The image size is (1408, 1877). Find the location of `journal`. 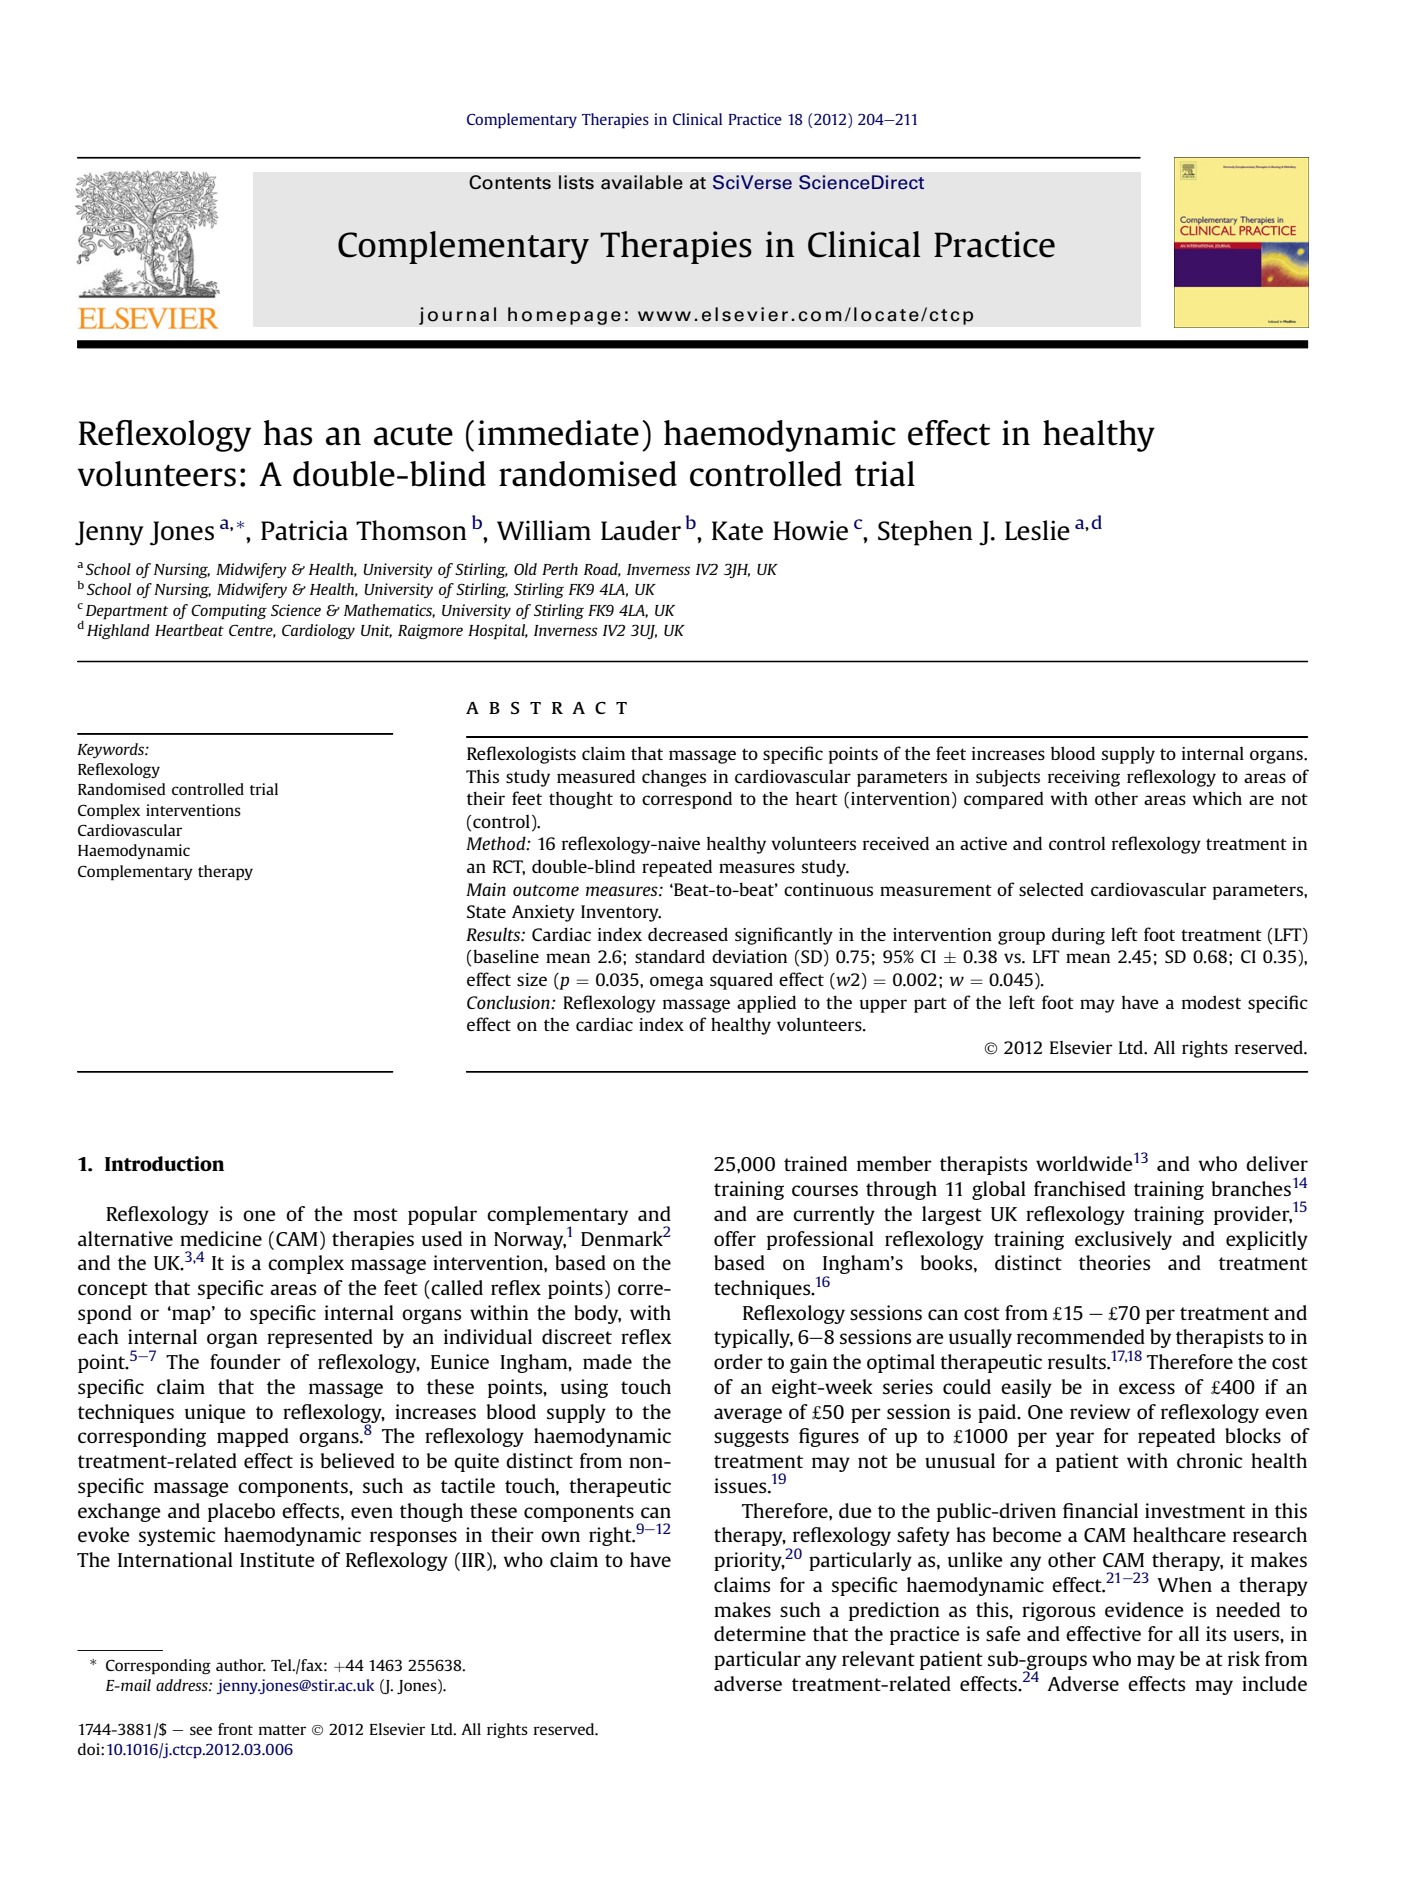

journal is located at coordinates (457, 316).
